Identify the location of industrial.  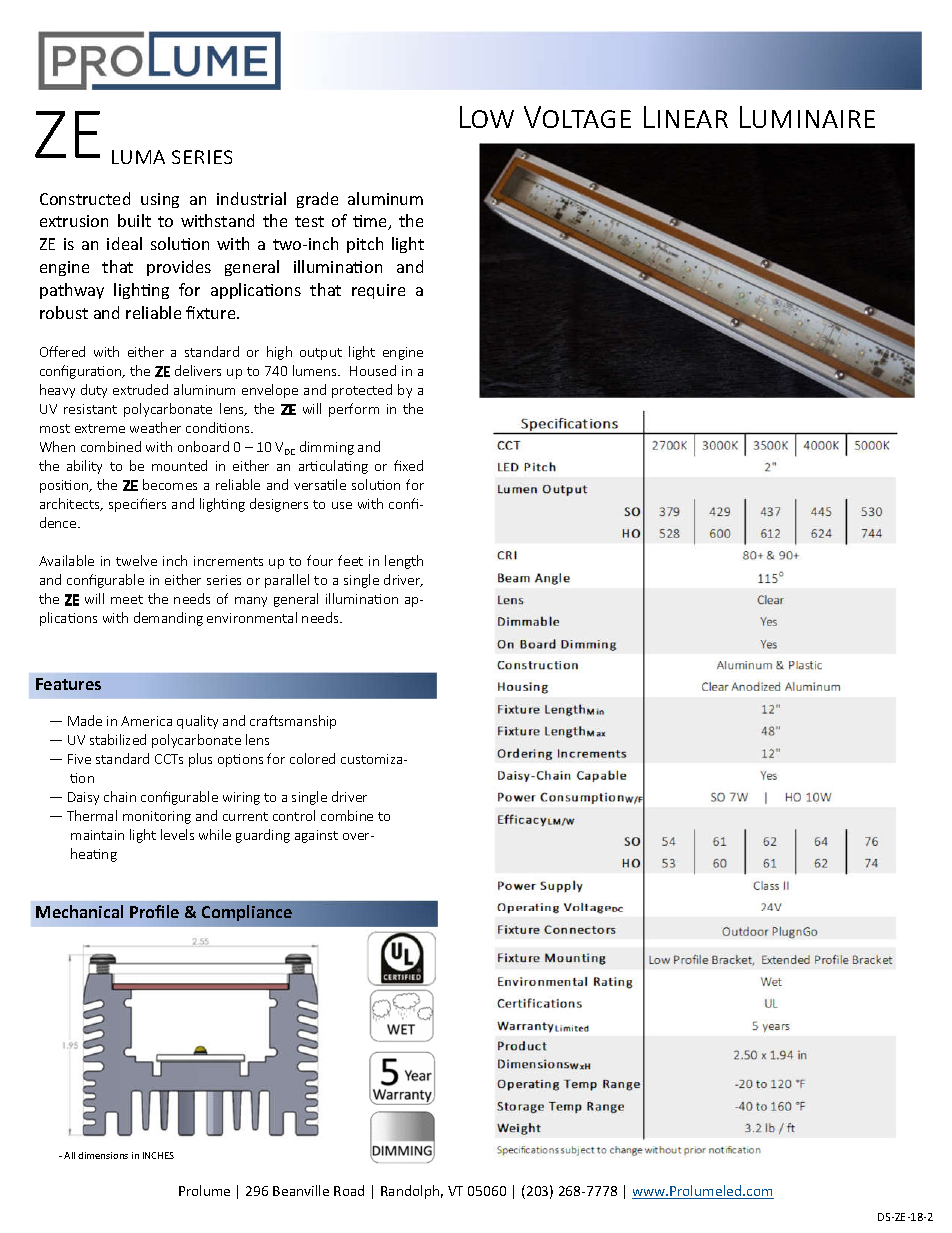
(251, 198).
